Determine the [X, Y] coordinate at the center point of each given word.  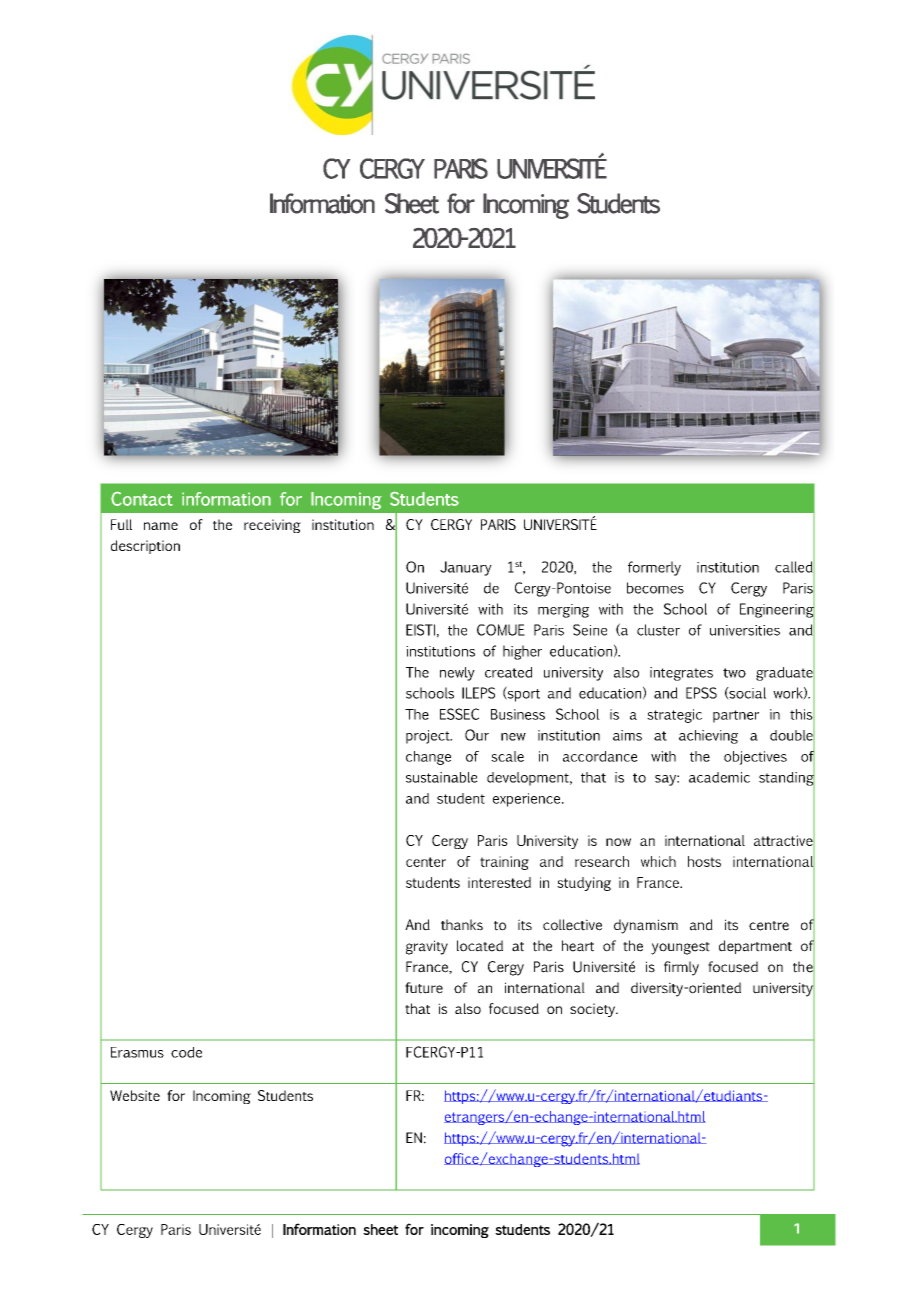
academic [719, 777]
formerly [654, 568]
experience [528, 800]
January [466, 568]
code [186, 1052]
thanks [462, 925]
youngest [680, 948]
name [161, 526]
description [145, 547]
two [734, 673]
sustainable [442, 777]
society [593, 1010]
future [424, 988]
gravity [427, 947]
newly [457, 674]
